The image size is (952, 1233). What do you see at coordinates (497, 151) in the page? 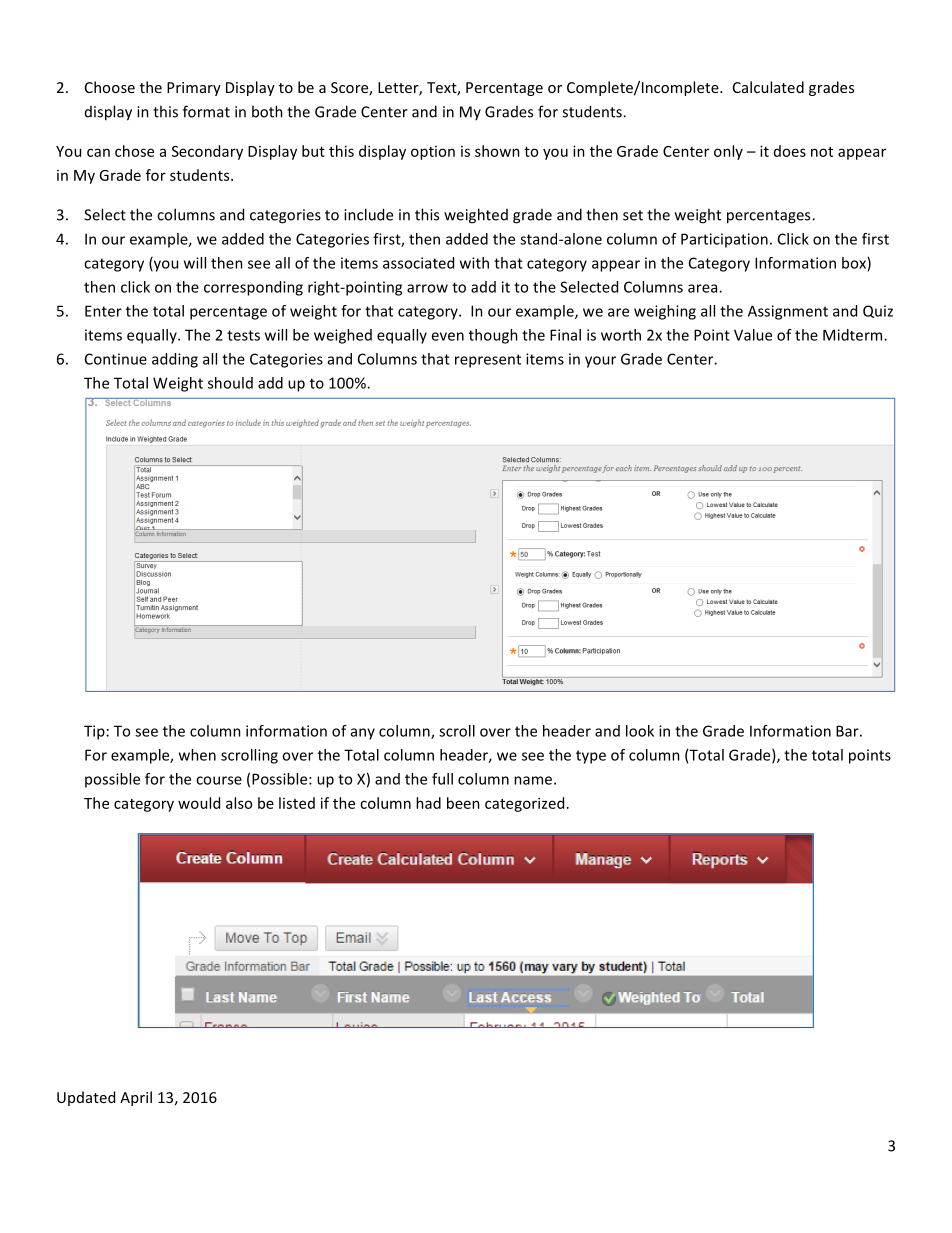
I see `shown` at bounding box center [497, 151].
